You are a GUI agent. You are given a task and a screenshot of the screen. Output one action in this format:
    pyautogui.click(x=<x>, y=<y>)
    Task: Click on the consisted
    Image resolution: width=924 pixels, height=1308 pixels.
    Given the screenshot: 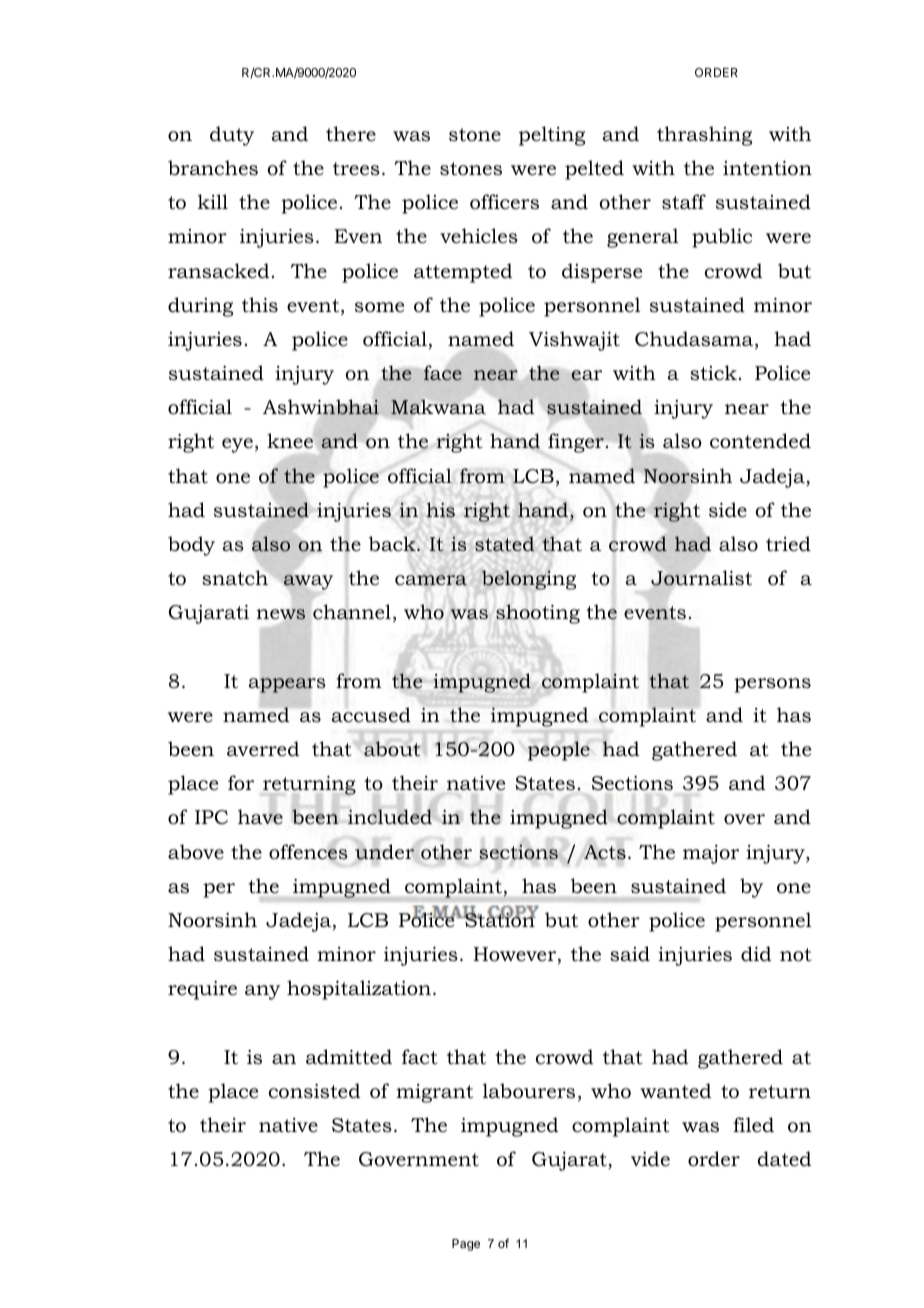 What is the action you would take?
    pyautogui.click(x=314, y=1091)
